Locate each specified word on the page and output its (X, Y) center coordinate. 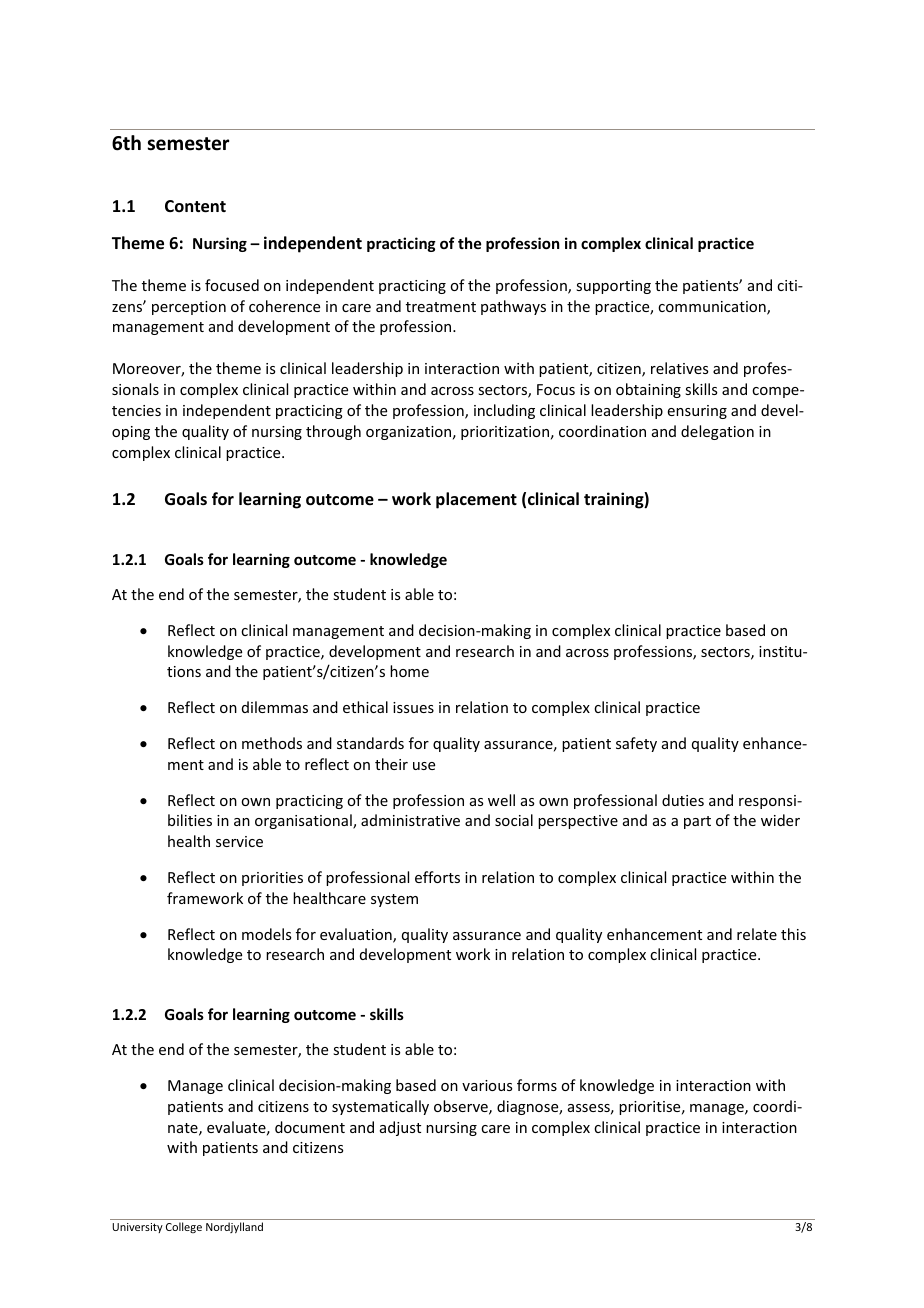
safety (636, 744)
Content (195, 206)
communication (713, 308)
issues (413, 707)
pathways (513, 307)
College (184, 1227)
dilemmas (275, 707)
